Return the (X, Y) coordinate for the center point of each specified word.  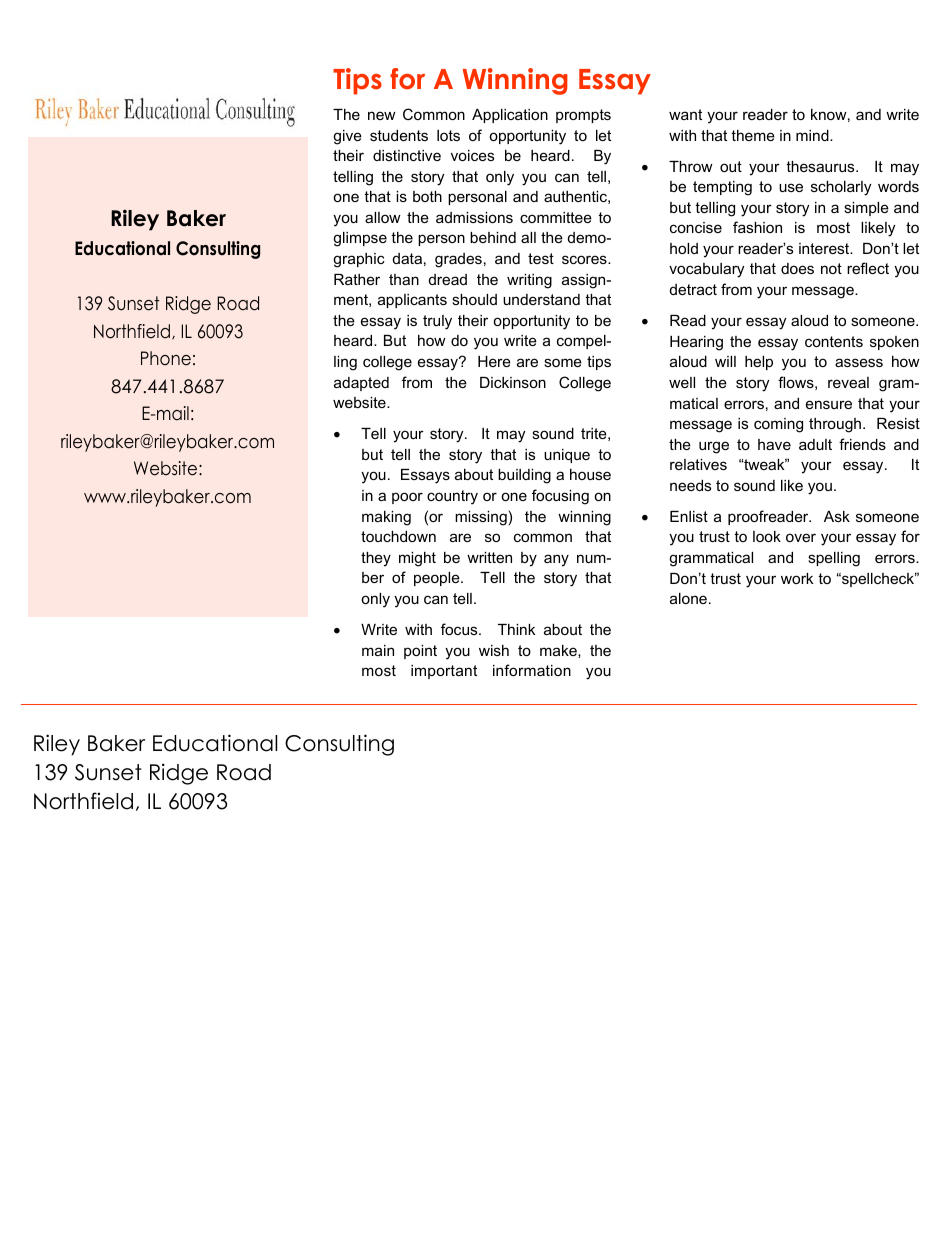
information (532, 670)
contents (834, 341)
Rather (357, 279)
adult (815, 444)
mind (813, 135)
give (347, 137)
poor (407, 498)
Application (510, 116)
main (378, 650)
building (524, 476)
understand (541, 299)
